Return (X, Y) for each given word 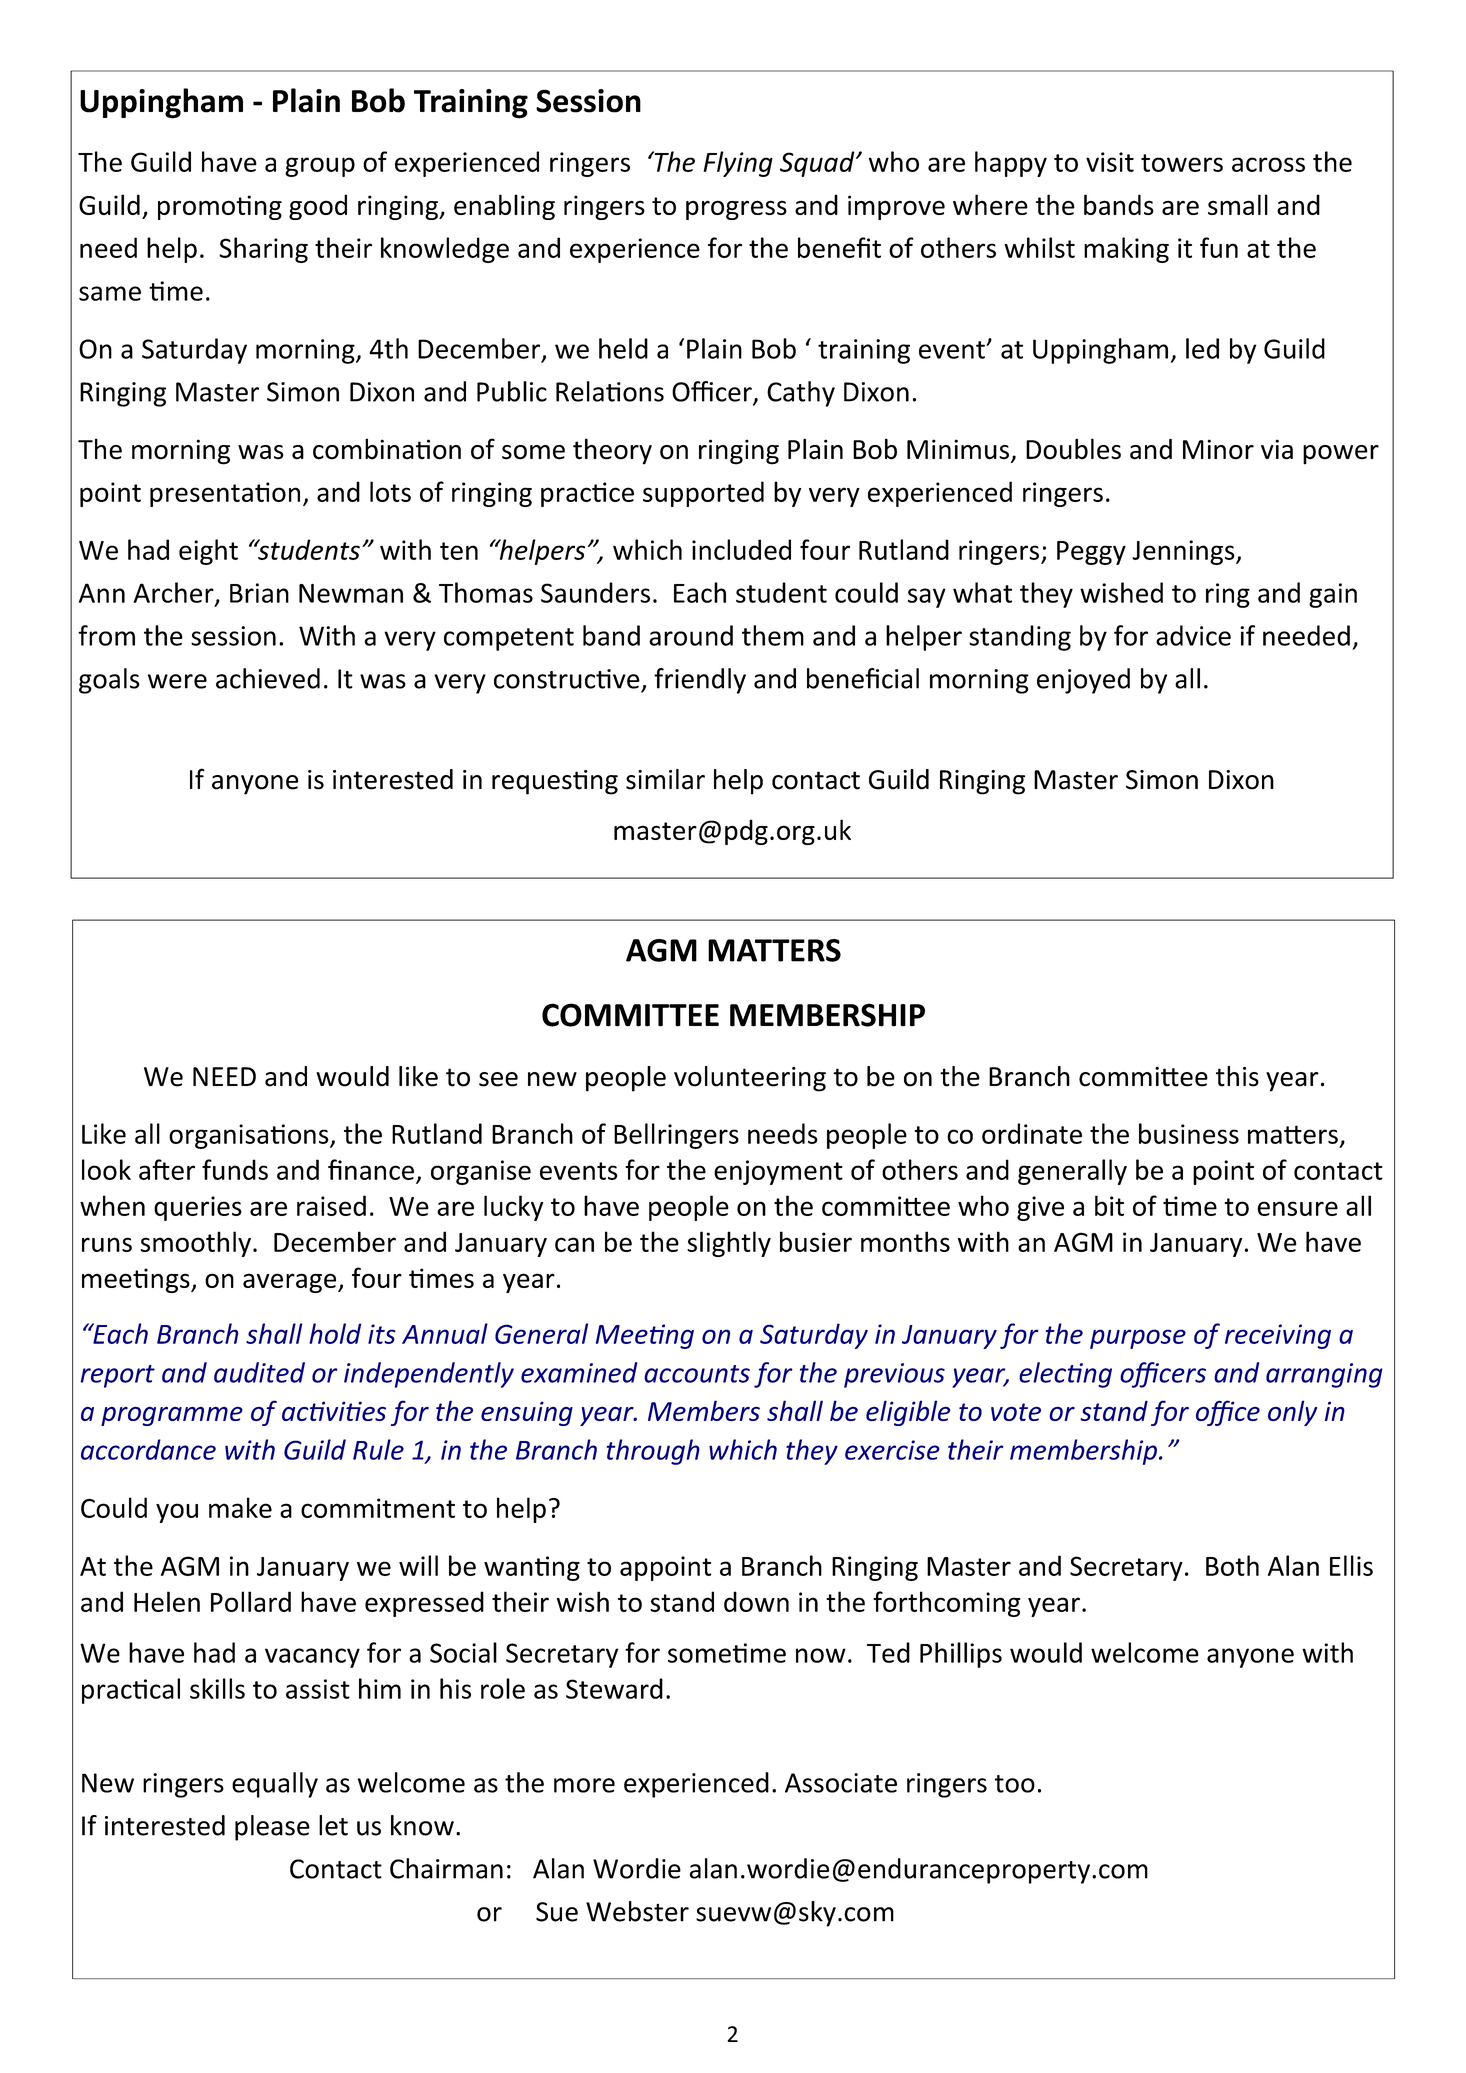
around (691, 635)
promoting (220, 207)
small (1238, 204)
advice (1193, 635)
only (1292, 1413)
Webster (637, 1911)
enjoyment (778, 1172)
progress (736, 210)
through (653, 1452)
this (1237, 1076)
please (272, 1828)
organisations (250, 1136)
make (240, 1507)
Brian (259, 593)
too (1015, 1784)
